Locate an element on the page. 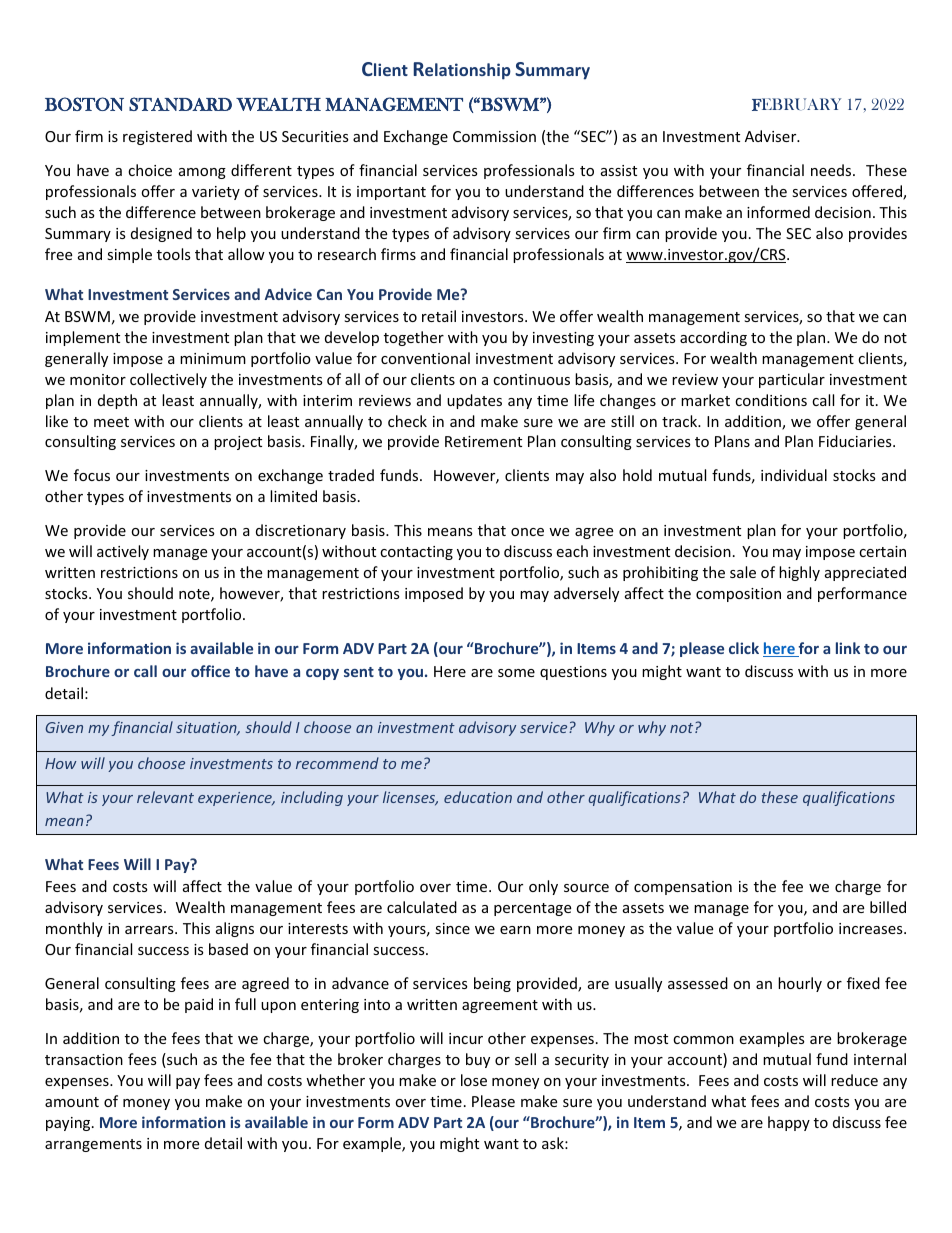  some is located at coordinates (516, 673).
